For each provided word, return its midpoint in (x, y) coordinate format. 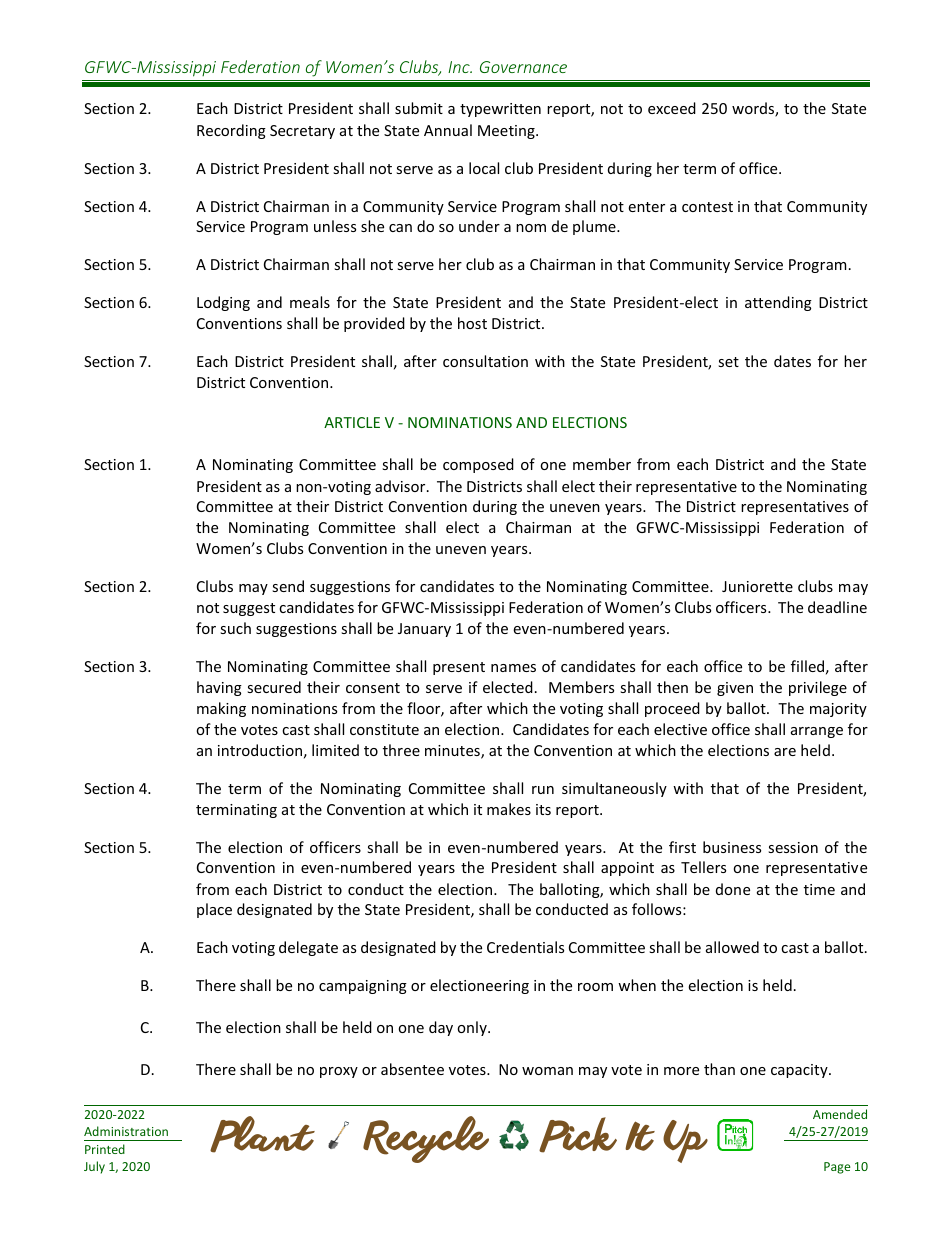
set (728, 362)
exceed (672, 108)
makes (509, 809)
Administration (126, 1131)
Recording (231, 131)
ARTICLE (352, 422)
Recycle (426, 1139)
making (221, 709)
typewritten (500, 110)
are (785, 752)
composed (478, 465)
